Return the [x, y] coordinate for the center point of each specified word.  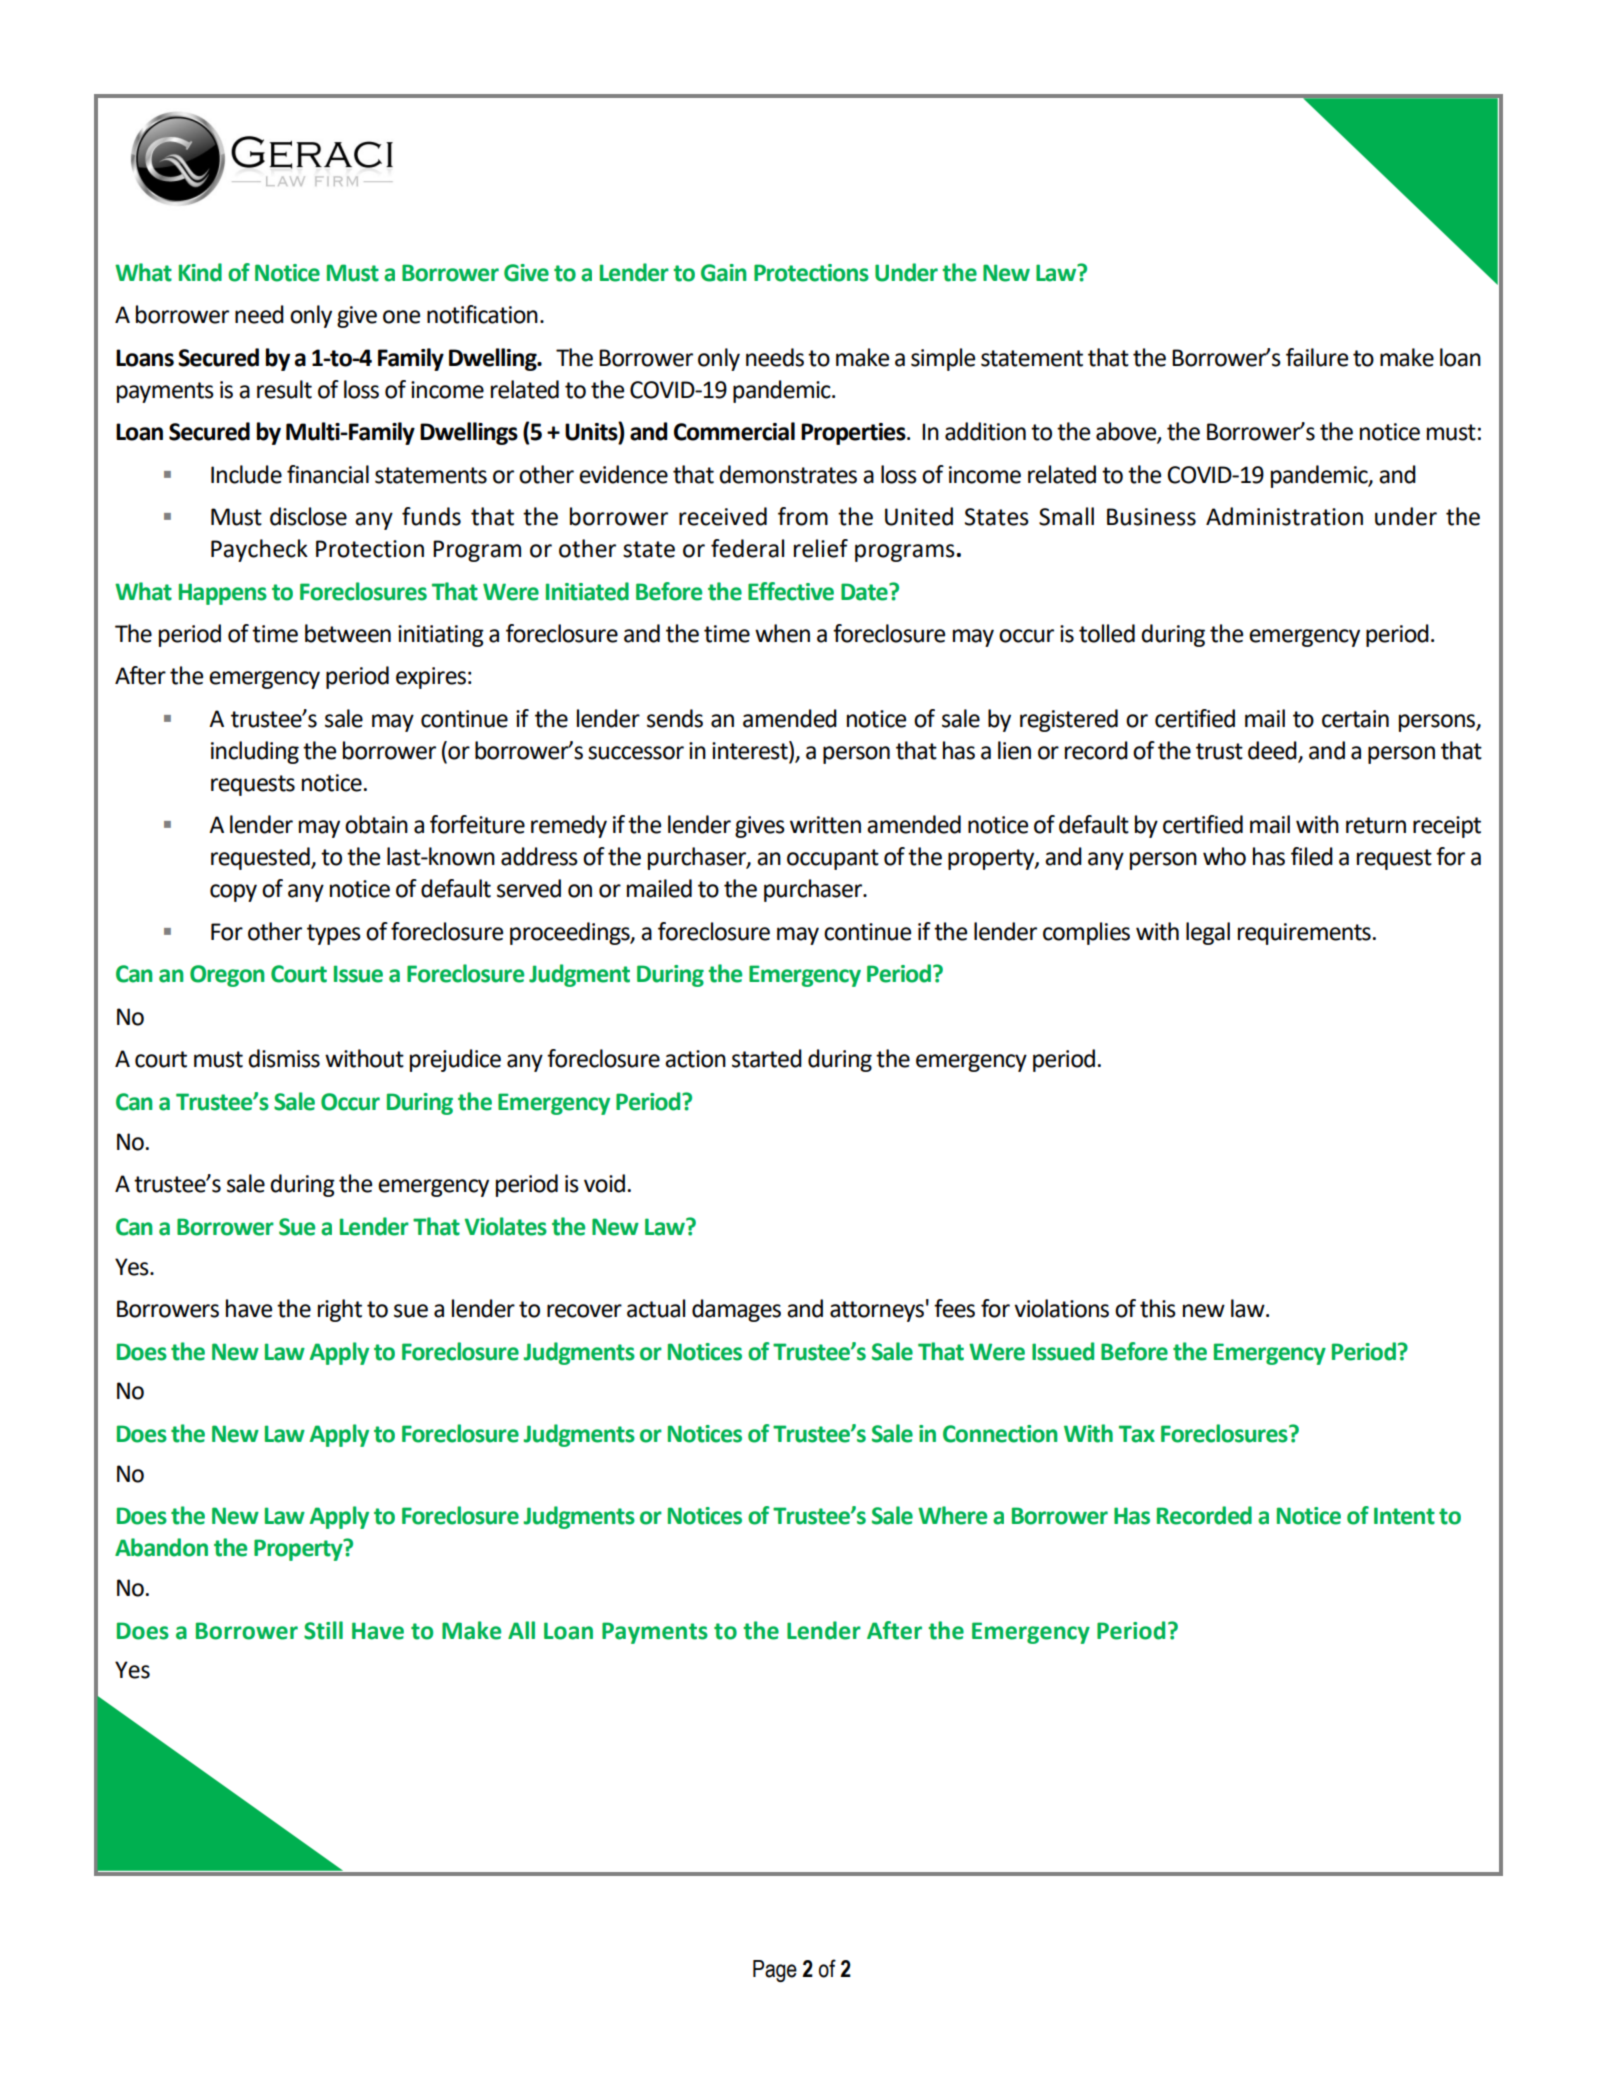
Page [775, 1971]
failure [1317, 357]
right [340, 1310]
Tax [1137, 1434]
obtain [376, 824]
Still [323, 1630]
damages [736, 1310]
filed [1312, 856]
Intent [1404, 1516]
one [401, 317]
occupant [833, 859]
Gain [724, 273]
